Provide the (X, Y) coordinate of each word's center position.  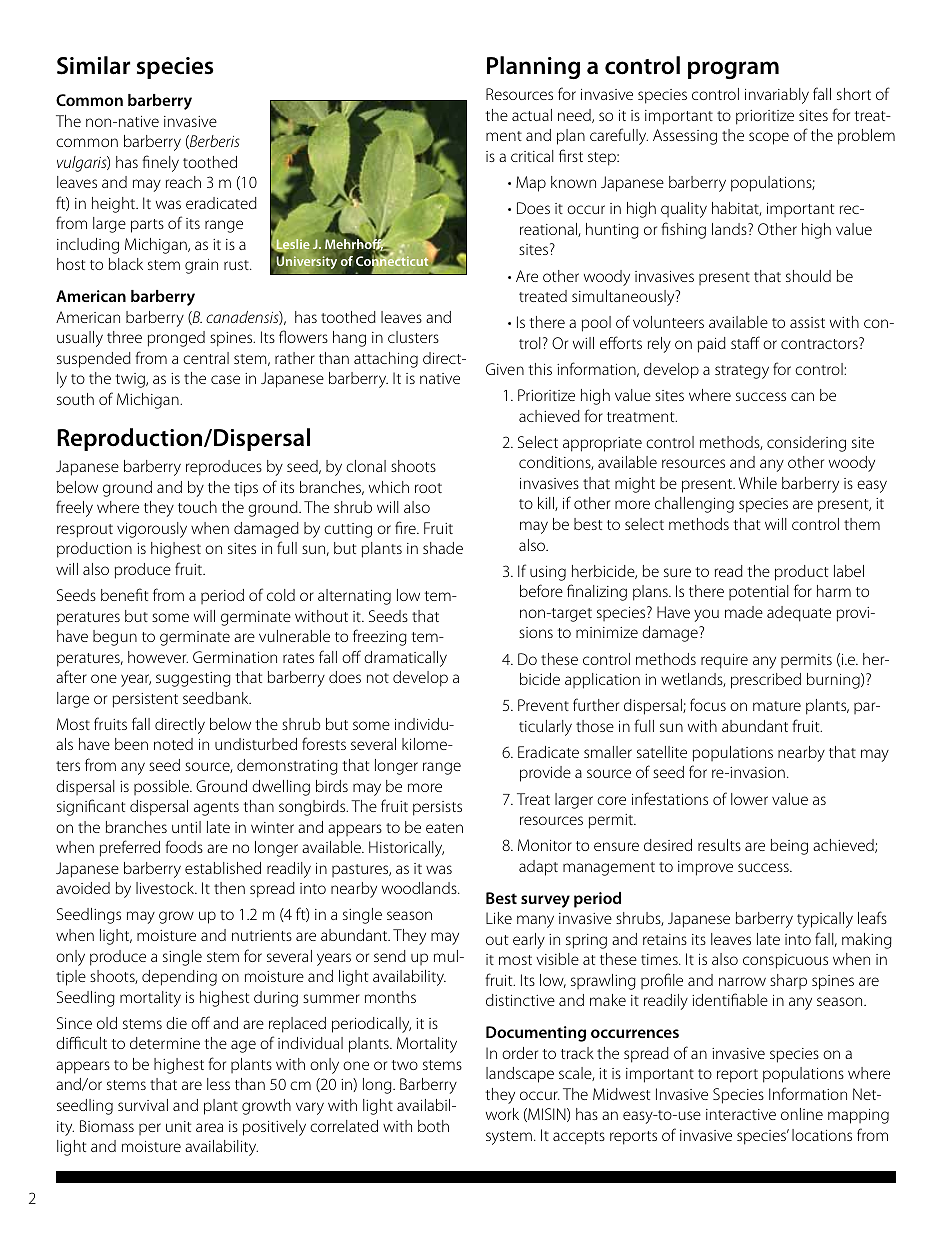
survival (143, 1105)
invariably (777, 96)
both (433, 1126)
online (802, 1114)
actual (532, 115)
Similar (93, 65)
